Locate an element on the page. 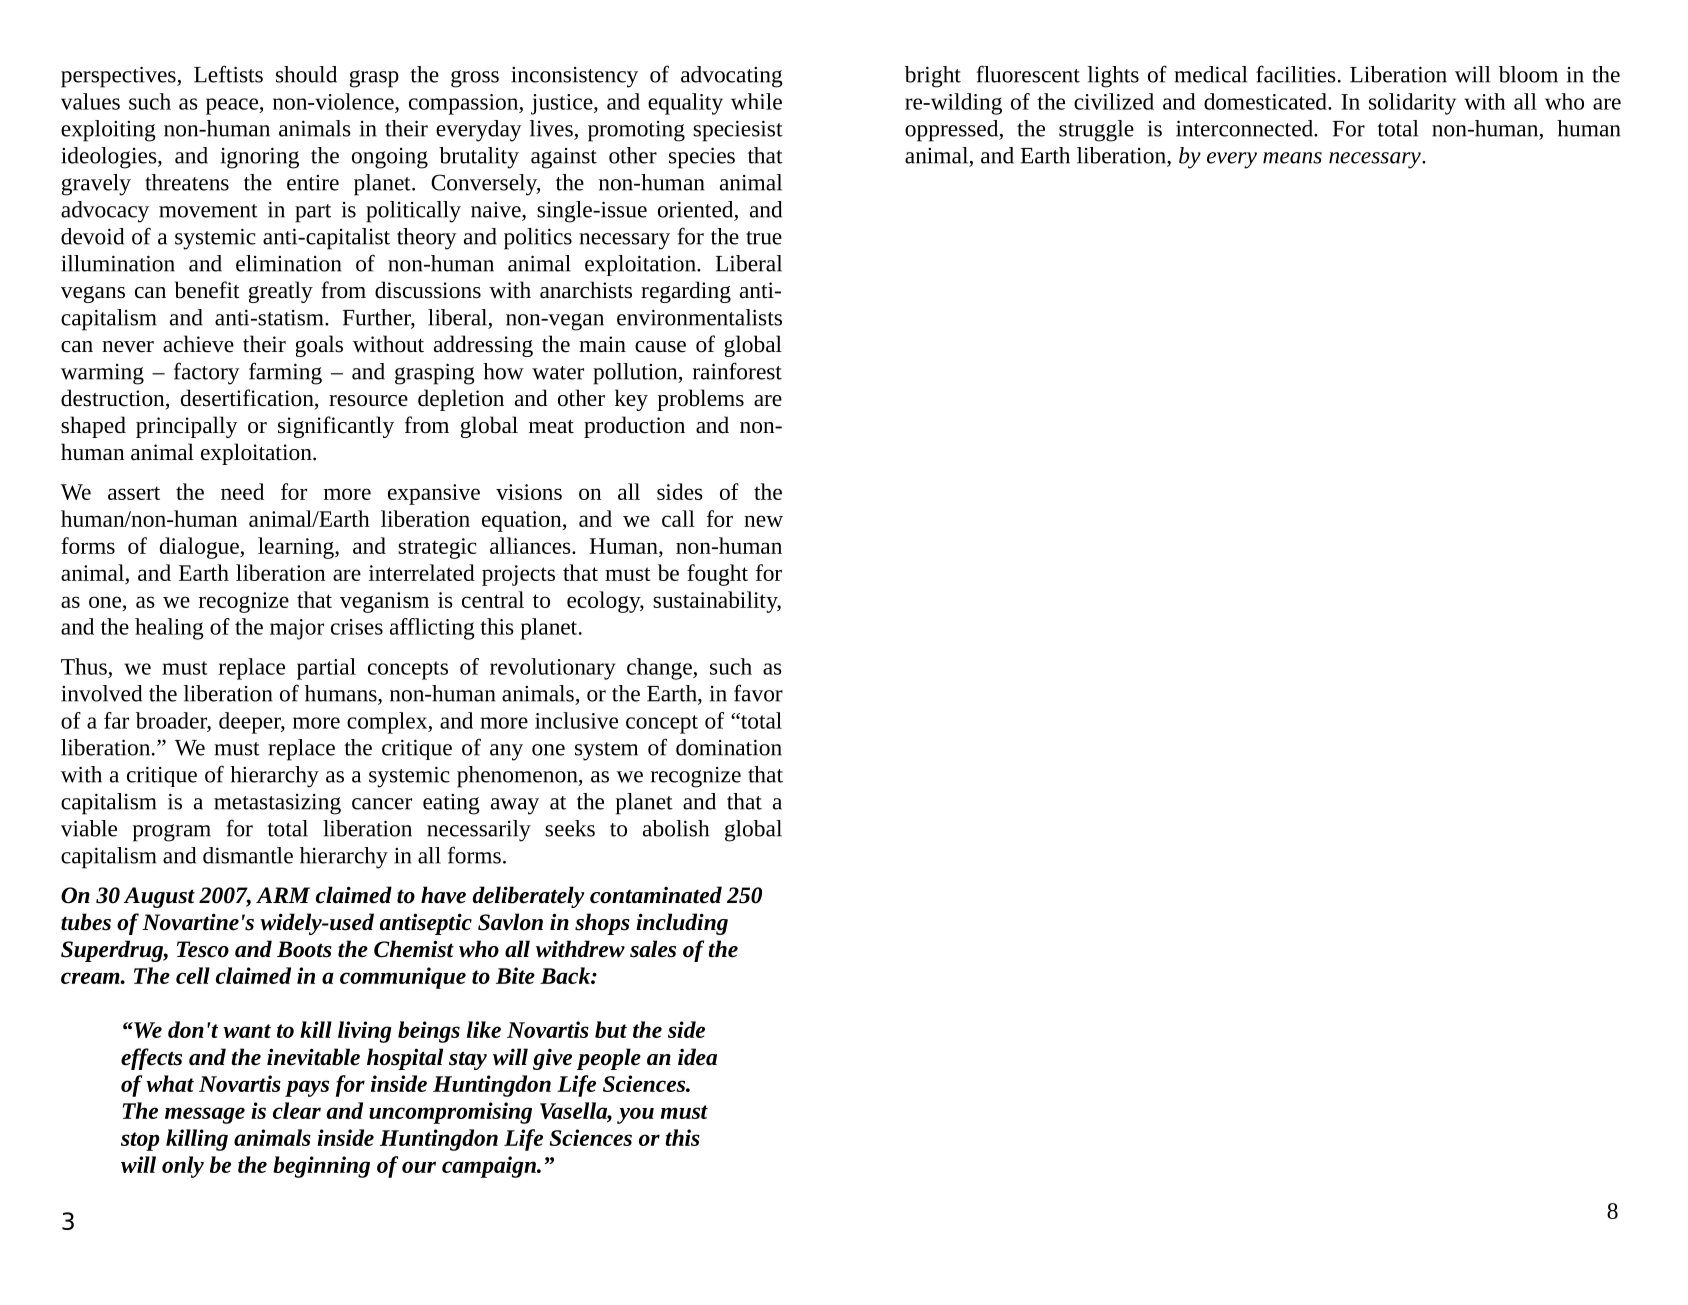  Leftists is located at coordinates (228, 74).
